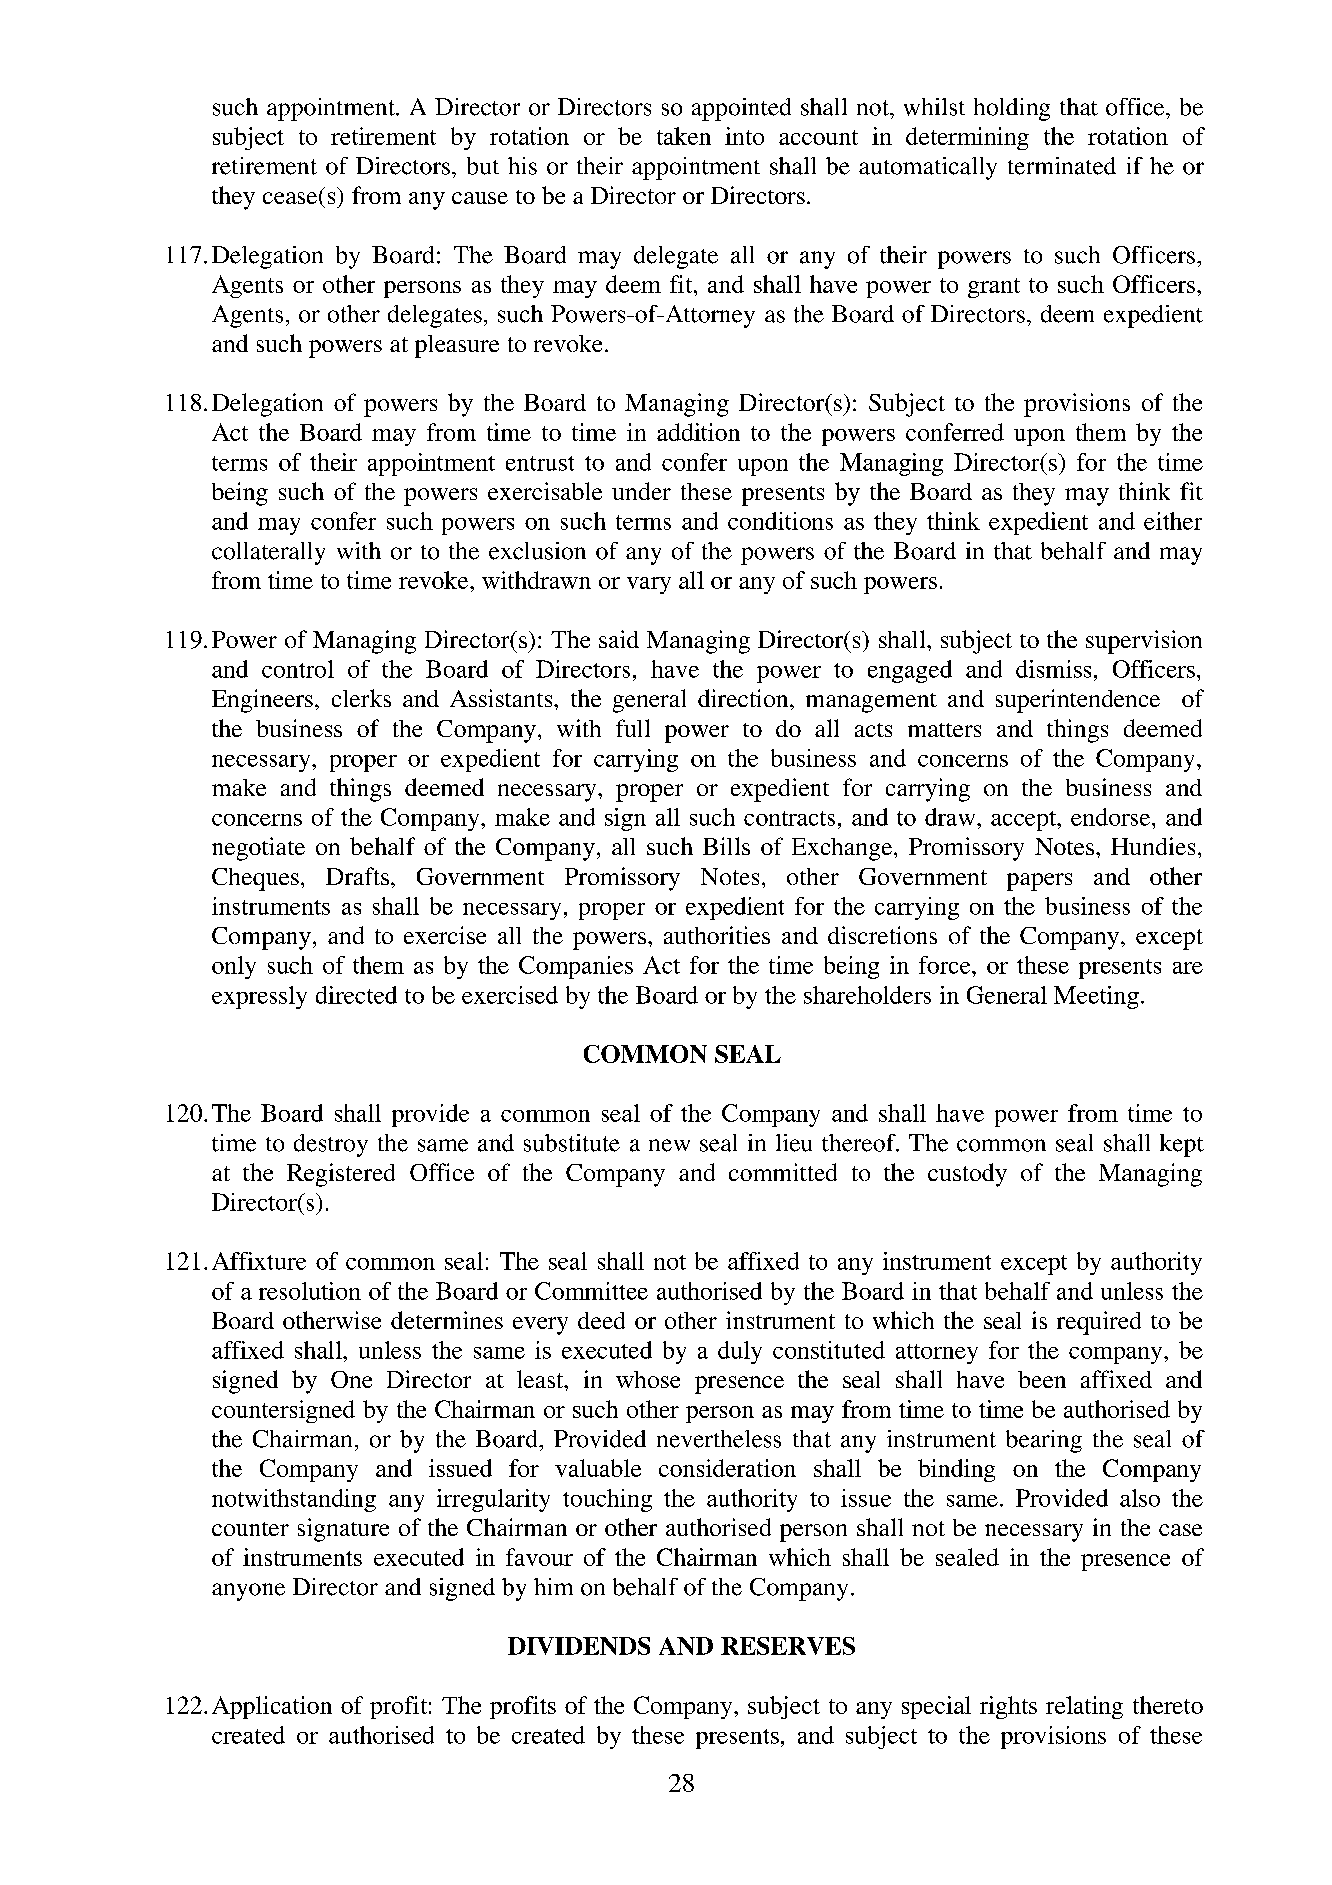 This screenshot has height=1885, width=1332. What do you see at coordinates (684, 136) in the screenshot?
I see `taken` at bounding box center [684, 136].
